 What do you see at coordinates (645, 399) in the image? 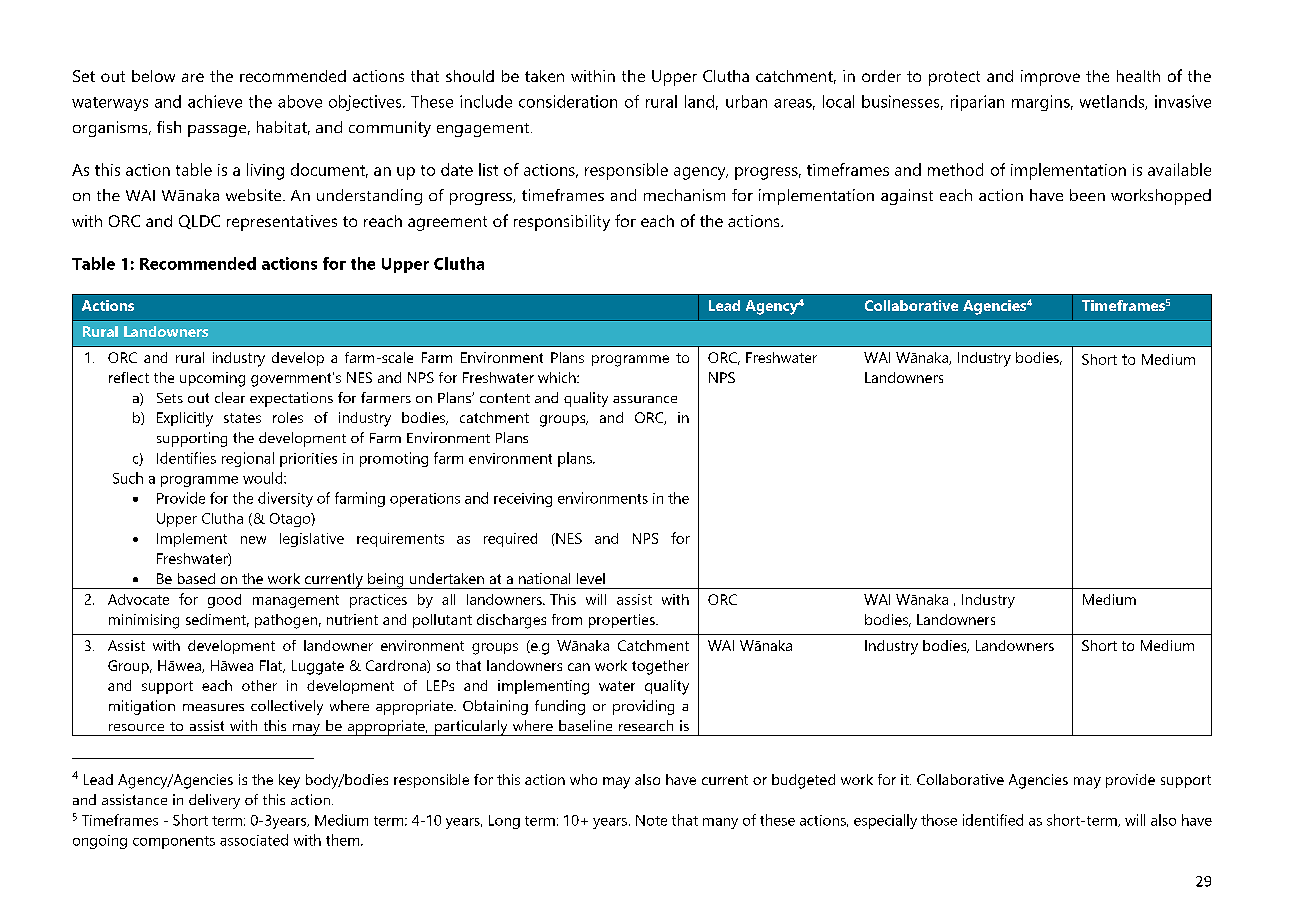
I see `assurance` at bounding box center [645, 399].
